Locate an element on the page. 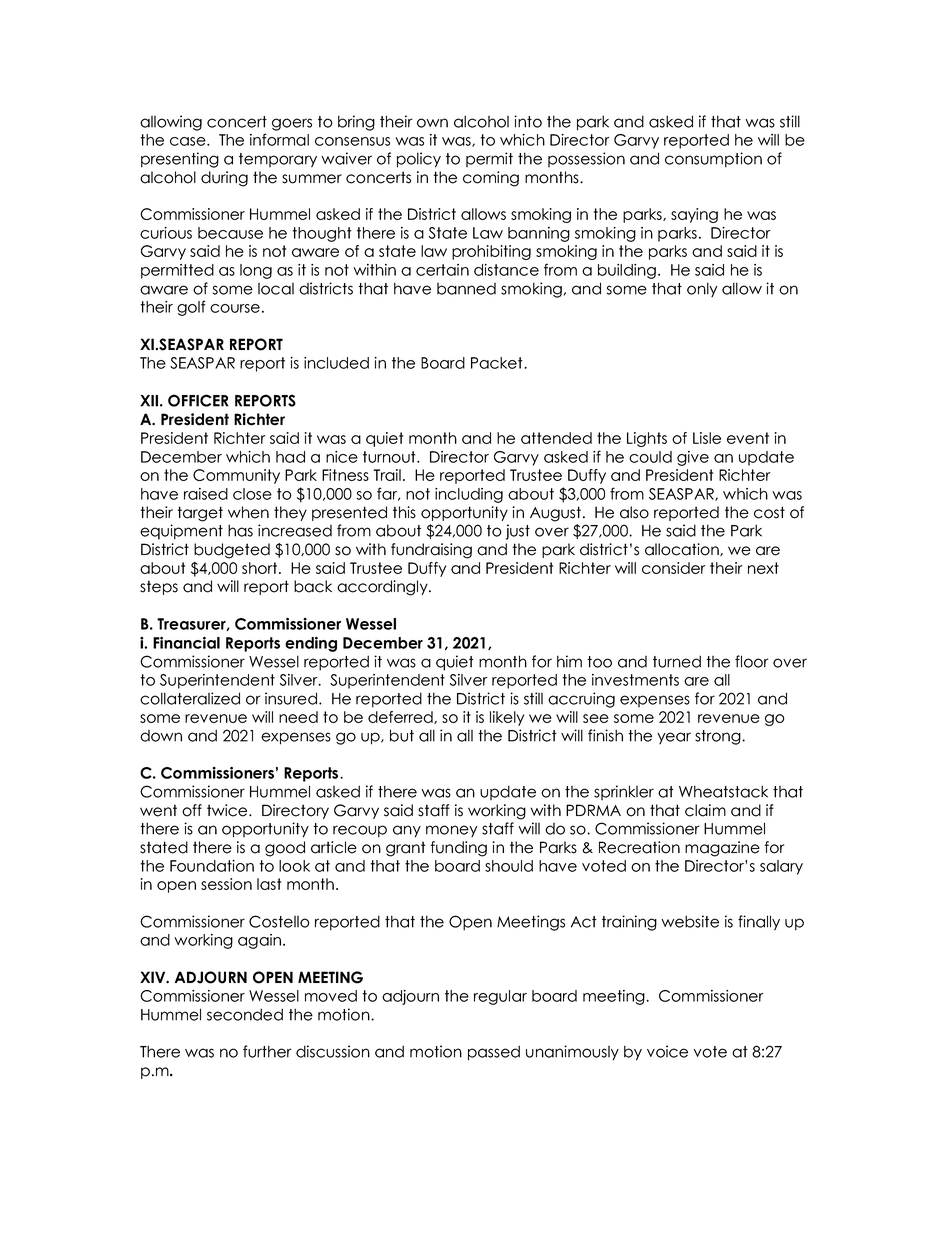  consider is located at coordinates (674, 568).
